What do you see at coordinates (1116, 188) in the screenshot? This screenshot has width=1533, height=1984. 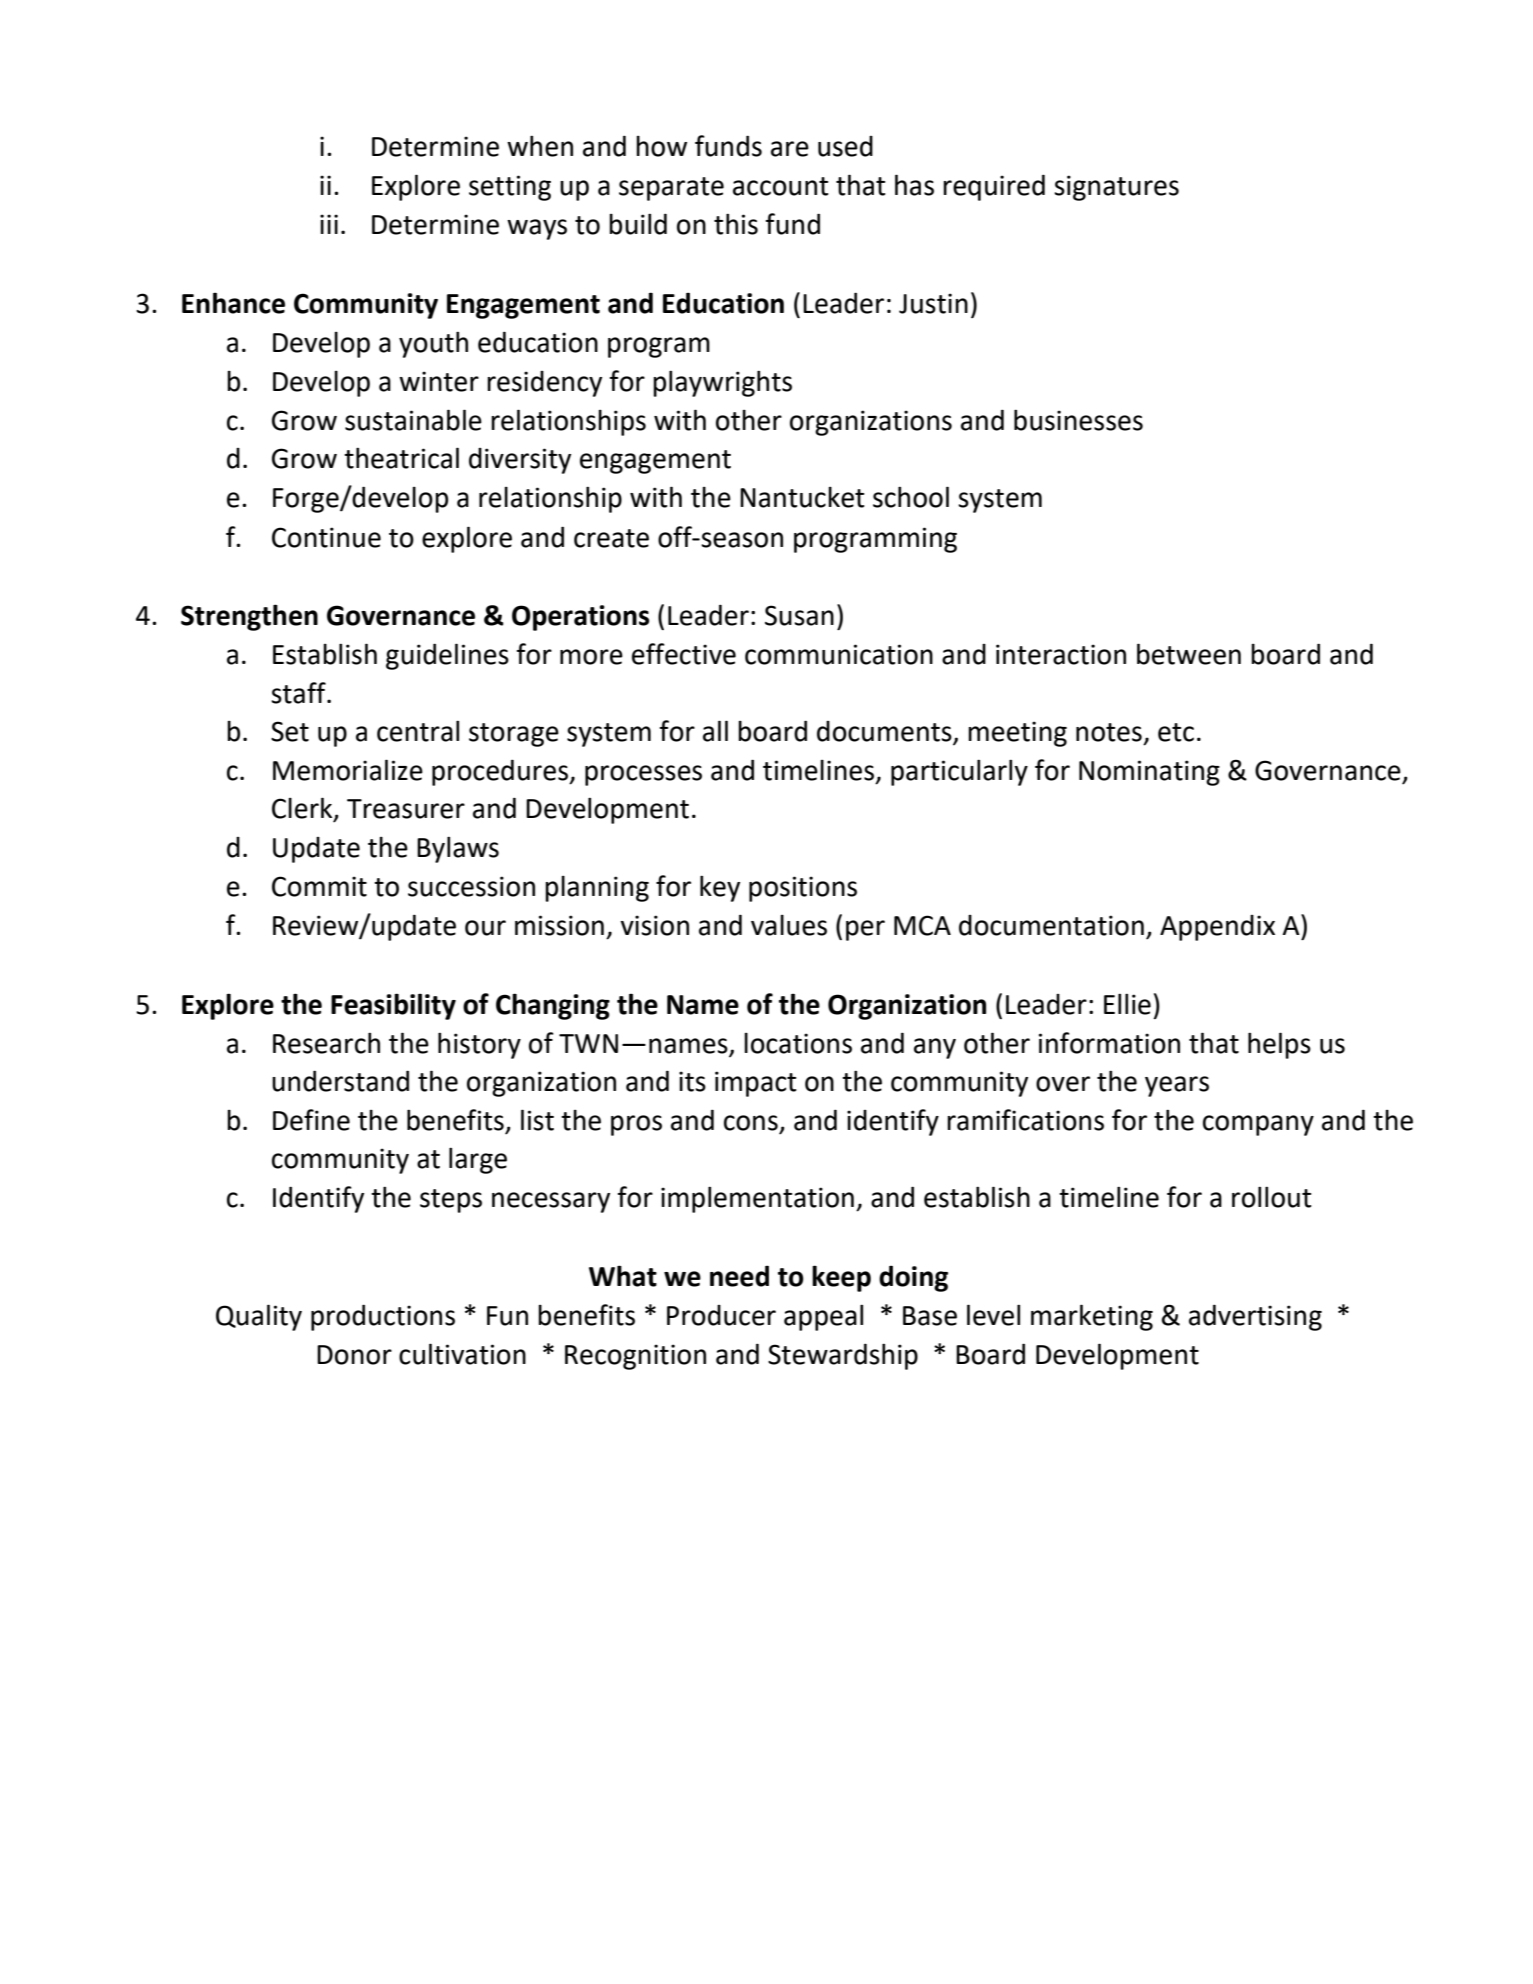 I see `signatures` at bounding box center [1116, 188].
